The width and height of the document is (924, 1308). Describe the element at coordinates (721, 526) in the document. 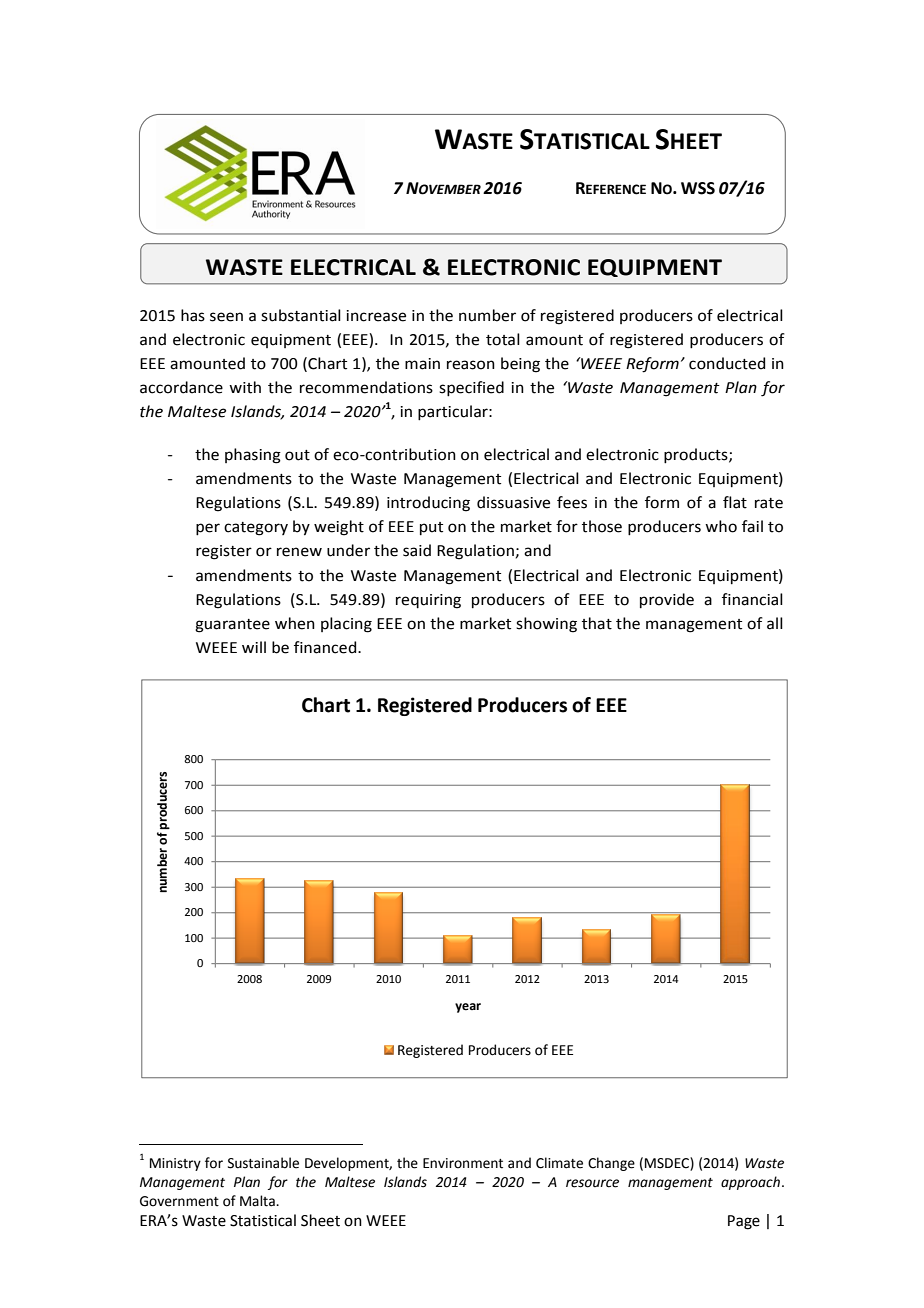

I see `who` at that location.
